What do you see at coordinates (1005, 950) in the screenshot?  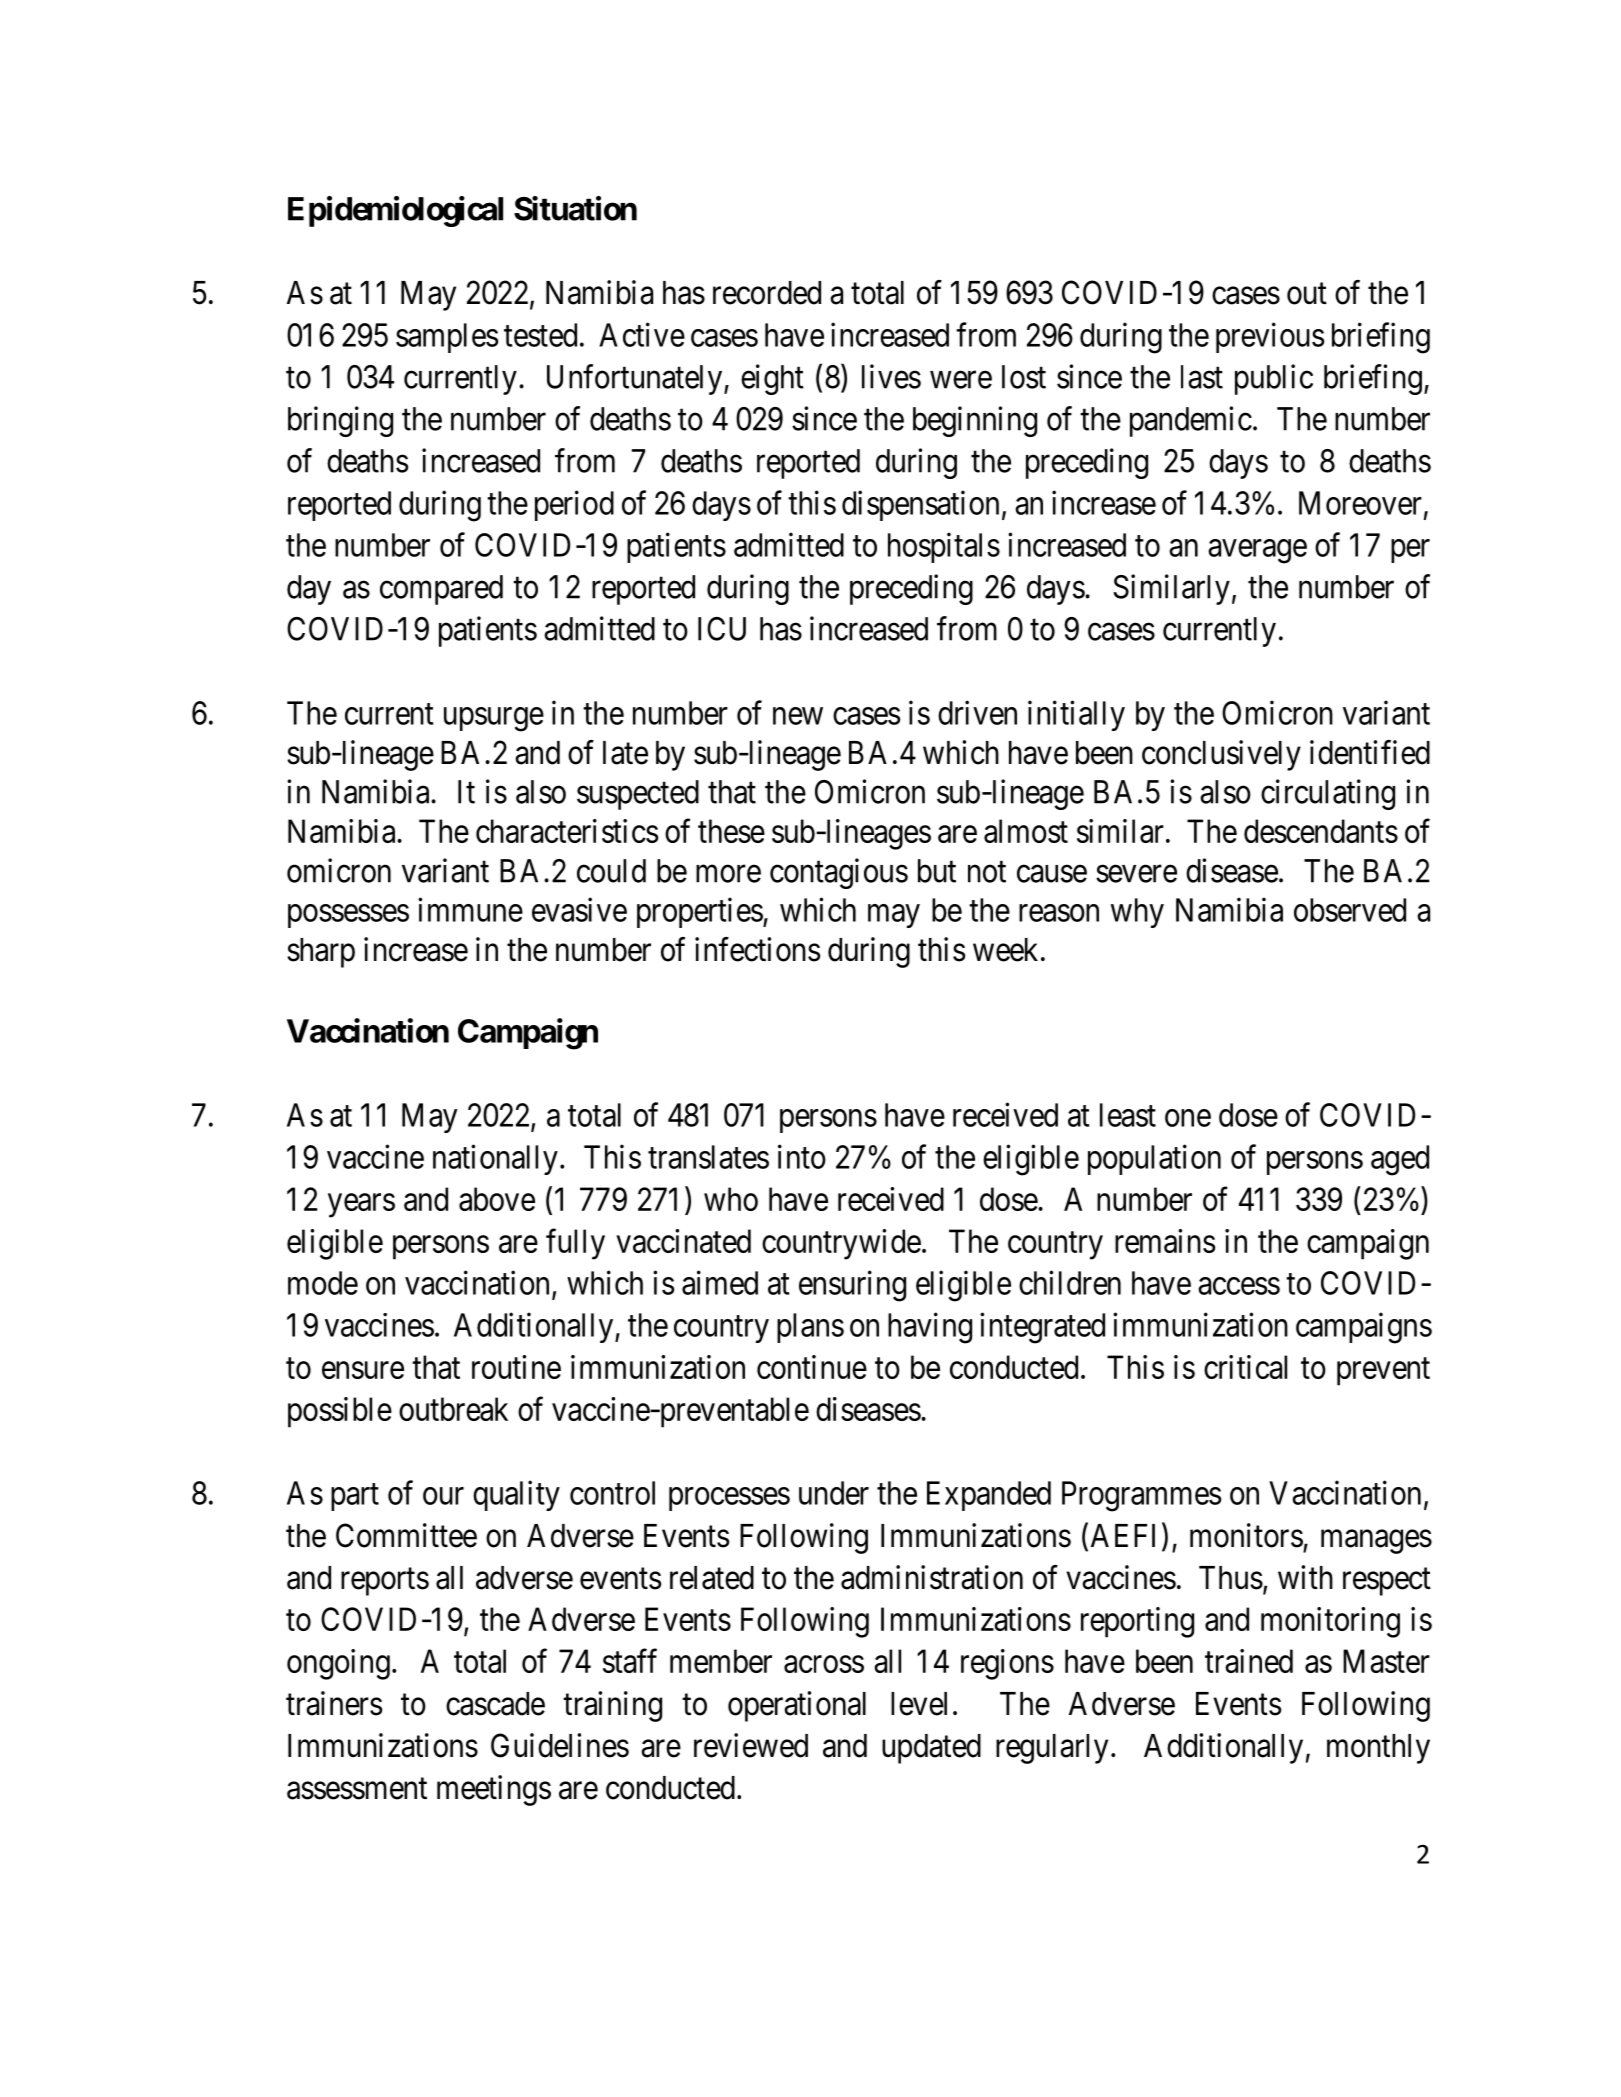 I see `week` at bounding box center [1005, 950].
